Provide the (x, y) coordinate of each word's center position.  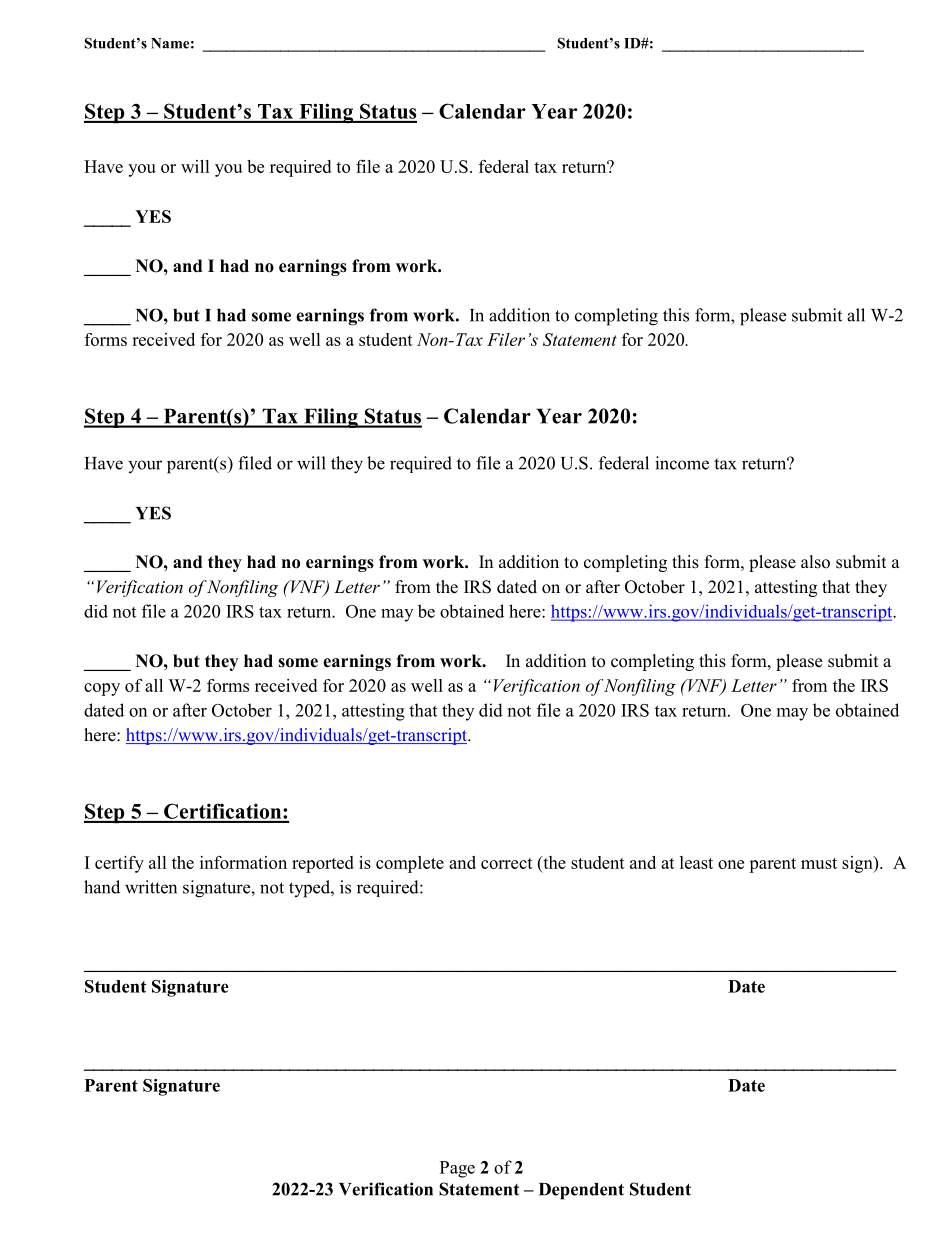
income (682, 463)
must (819, 863)
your (145, 466)
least (696, 862)
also (815, 562)
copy (102, 689)
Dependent (581, 1191)
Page (457, 1169)
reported (323, 864)
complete (410, 864)
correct (507, 863)
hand (102, 887)
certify (119, 864)
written (151, 887)
